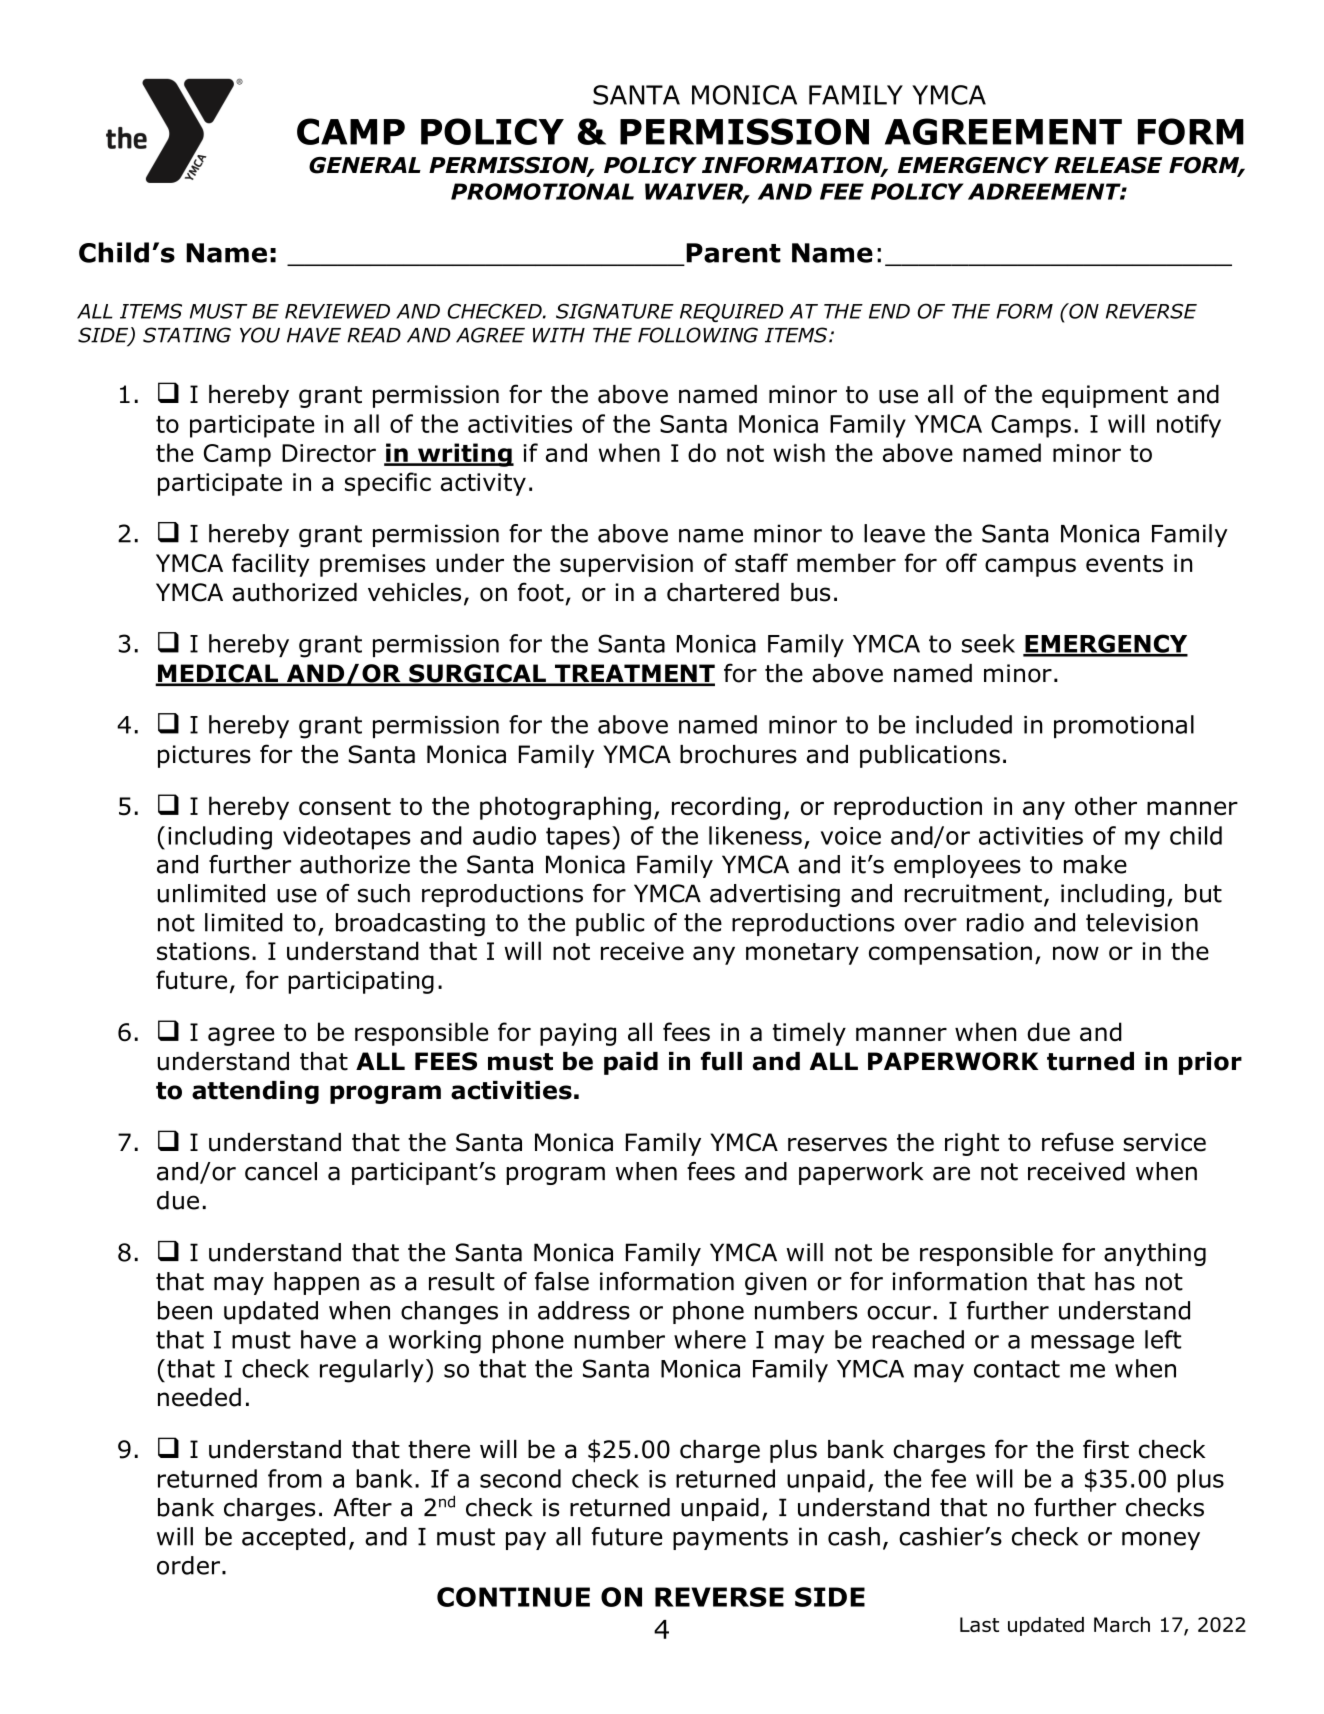 This screenshot has width=1324, height=1714. I want to click on accepted, so click(293, 1538).
